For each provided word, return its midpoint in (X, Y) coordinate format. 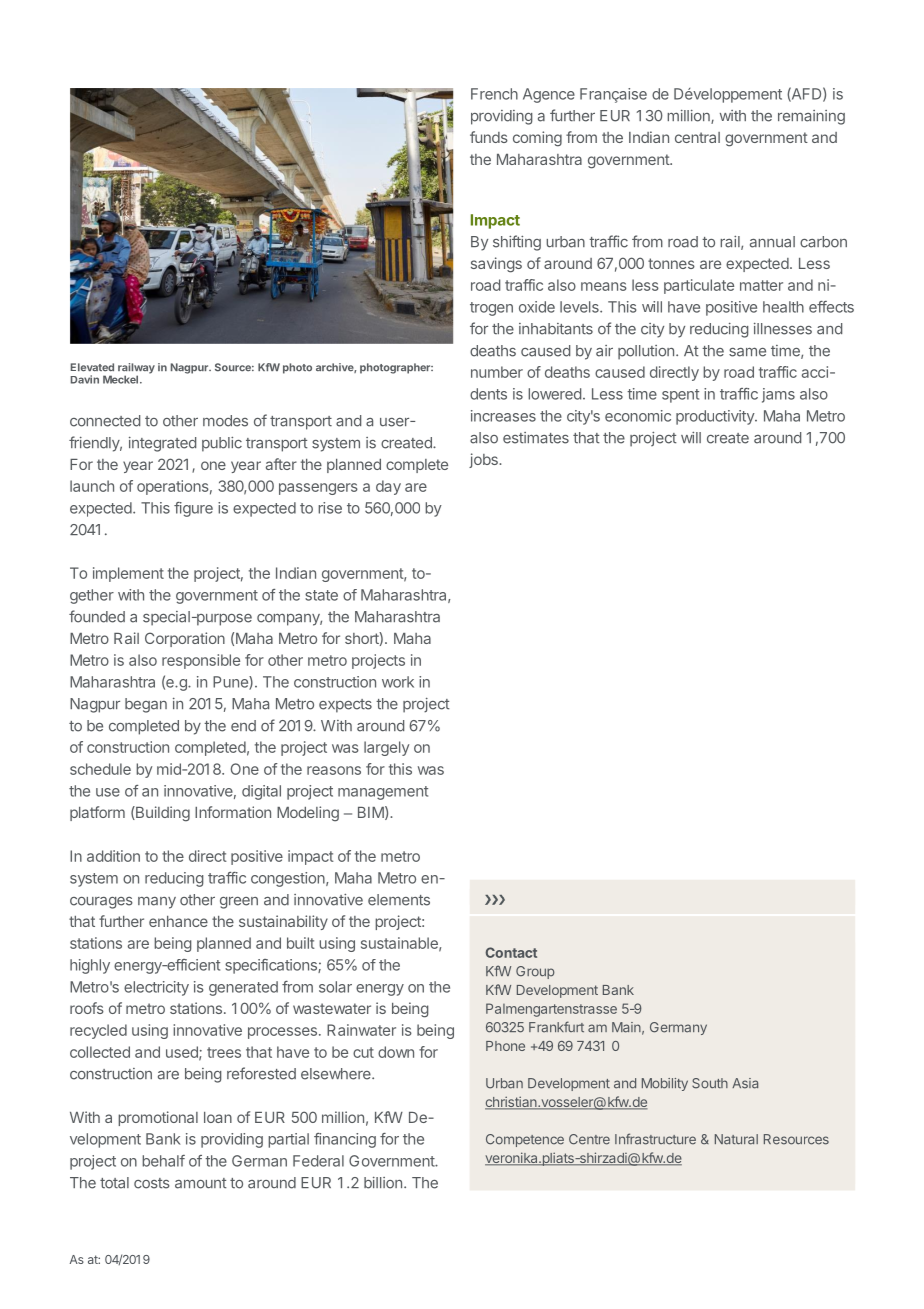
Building (162, 814)
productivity (716, 417)
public (222, 444)
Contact (511, 952)
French (494, 94)
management (383, 793)
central (697, 137)
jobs (484, 460)
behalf (163, 1161)
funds (489, 137)
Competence (525, 1140)
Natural (736, 1139)
